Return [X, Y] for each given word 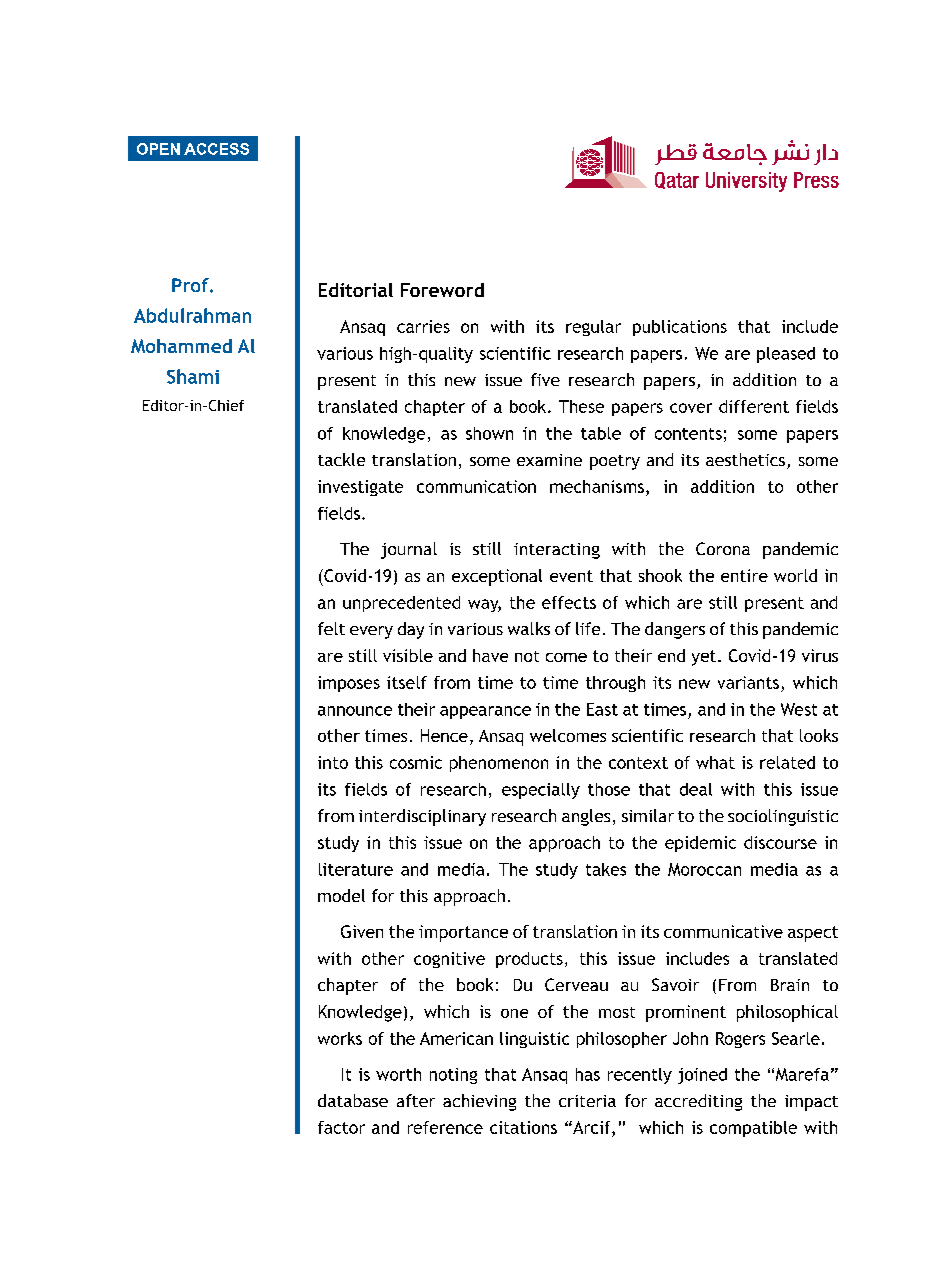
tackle [341, 459]
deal [696, 789]
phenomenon [499, 764]
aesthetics [745, 459]
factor [341, 1127]
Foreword [442, 290]
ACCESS [216, 149]
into [333, 762]
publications [680, 328]
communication [476, 486]
